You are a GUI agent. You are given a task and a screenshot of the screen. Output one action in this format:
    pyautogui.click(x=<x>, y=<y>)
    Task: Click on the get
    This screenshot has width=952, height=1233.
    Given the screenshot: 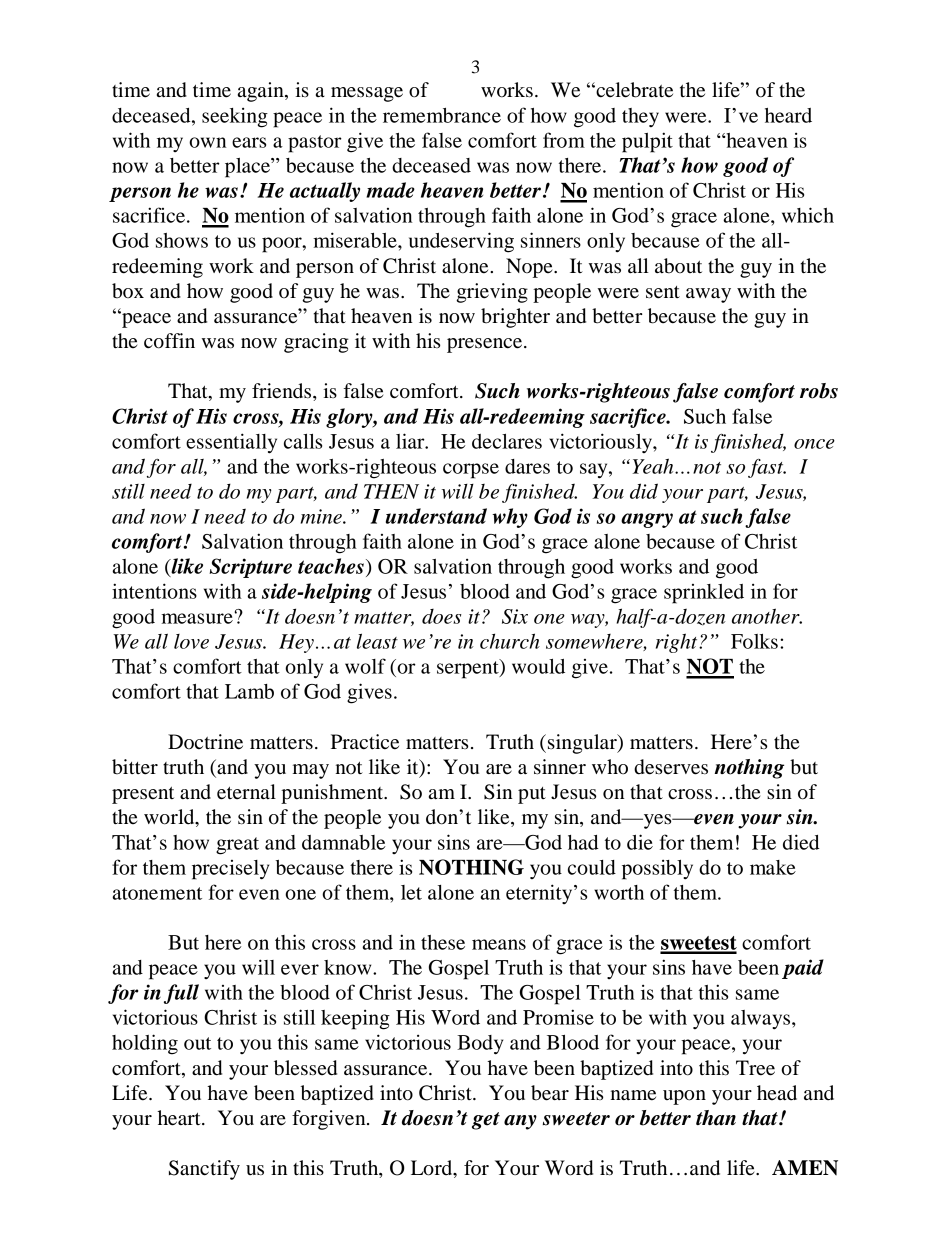 What is the action you would take?
    pyautogui.click(x=486, y=1121)
